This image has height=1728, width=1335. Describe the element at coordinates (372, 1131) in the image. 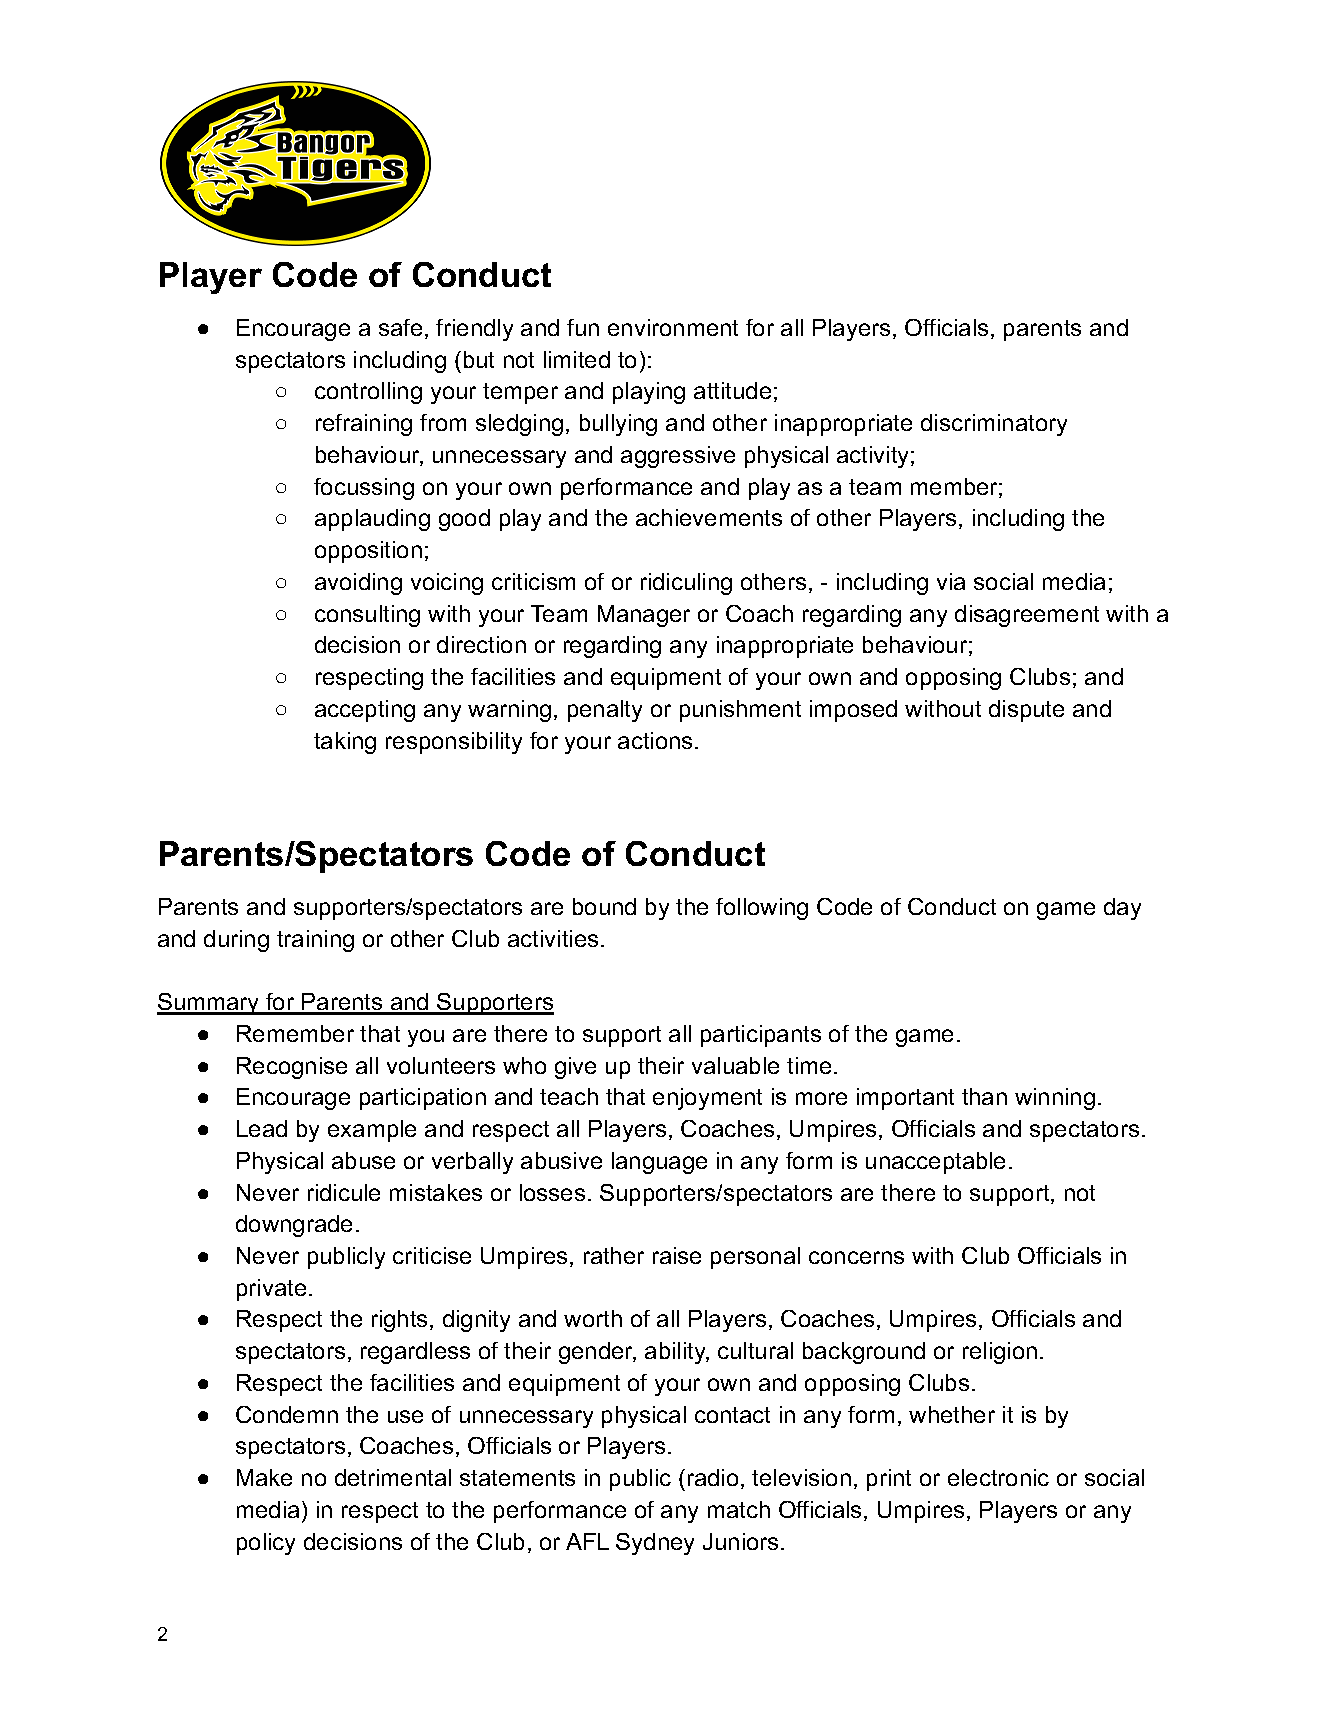

I see `example` at that location.
